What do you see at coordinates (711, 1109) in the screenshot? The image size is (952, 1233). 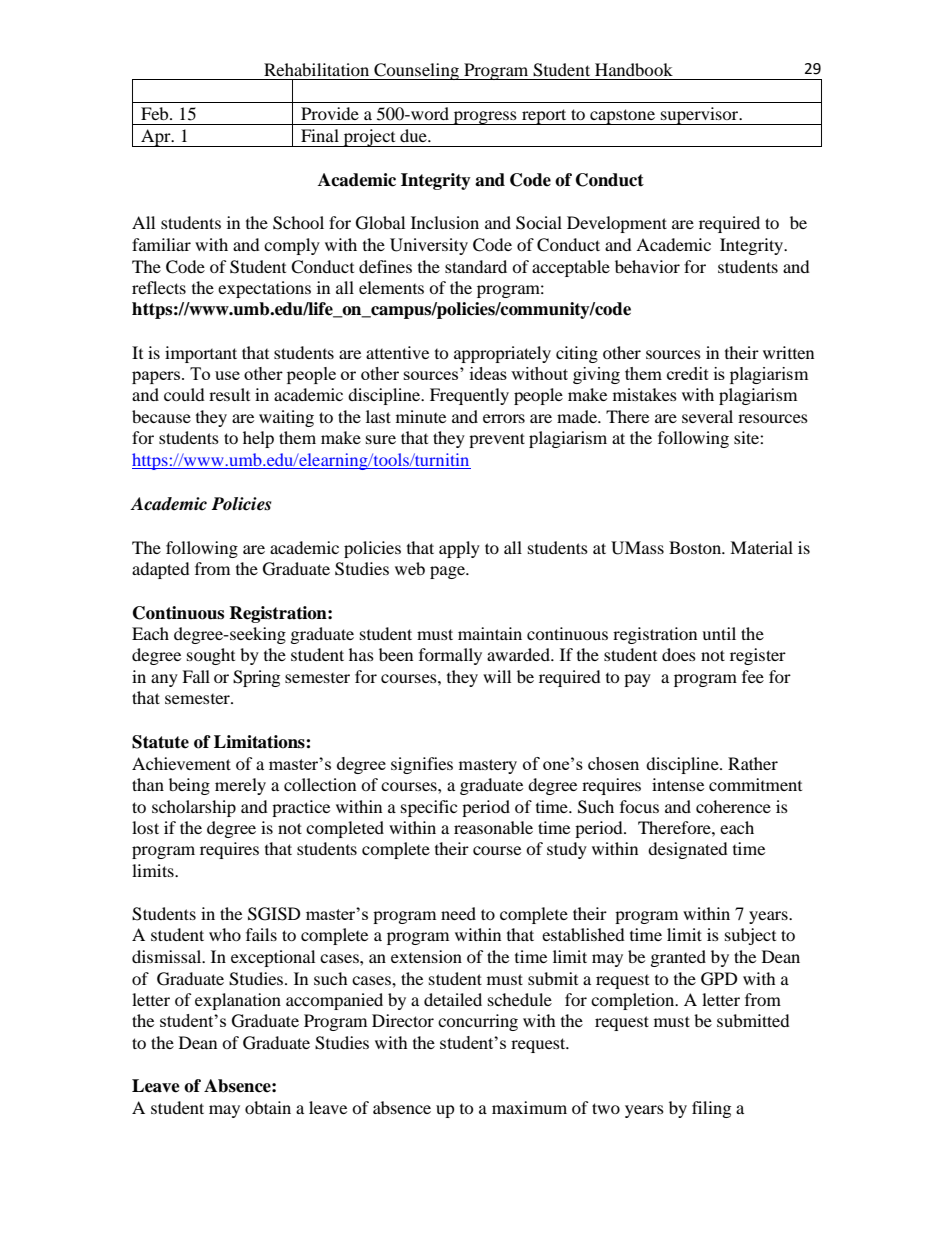 I see `filing` at bounding box center [711, 1109].
